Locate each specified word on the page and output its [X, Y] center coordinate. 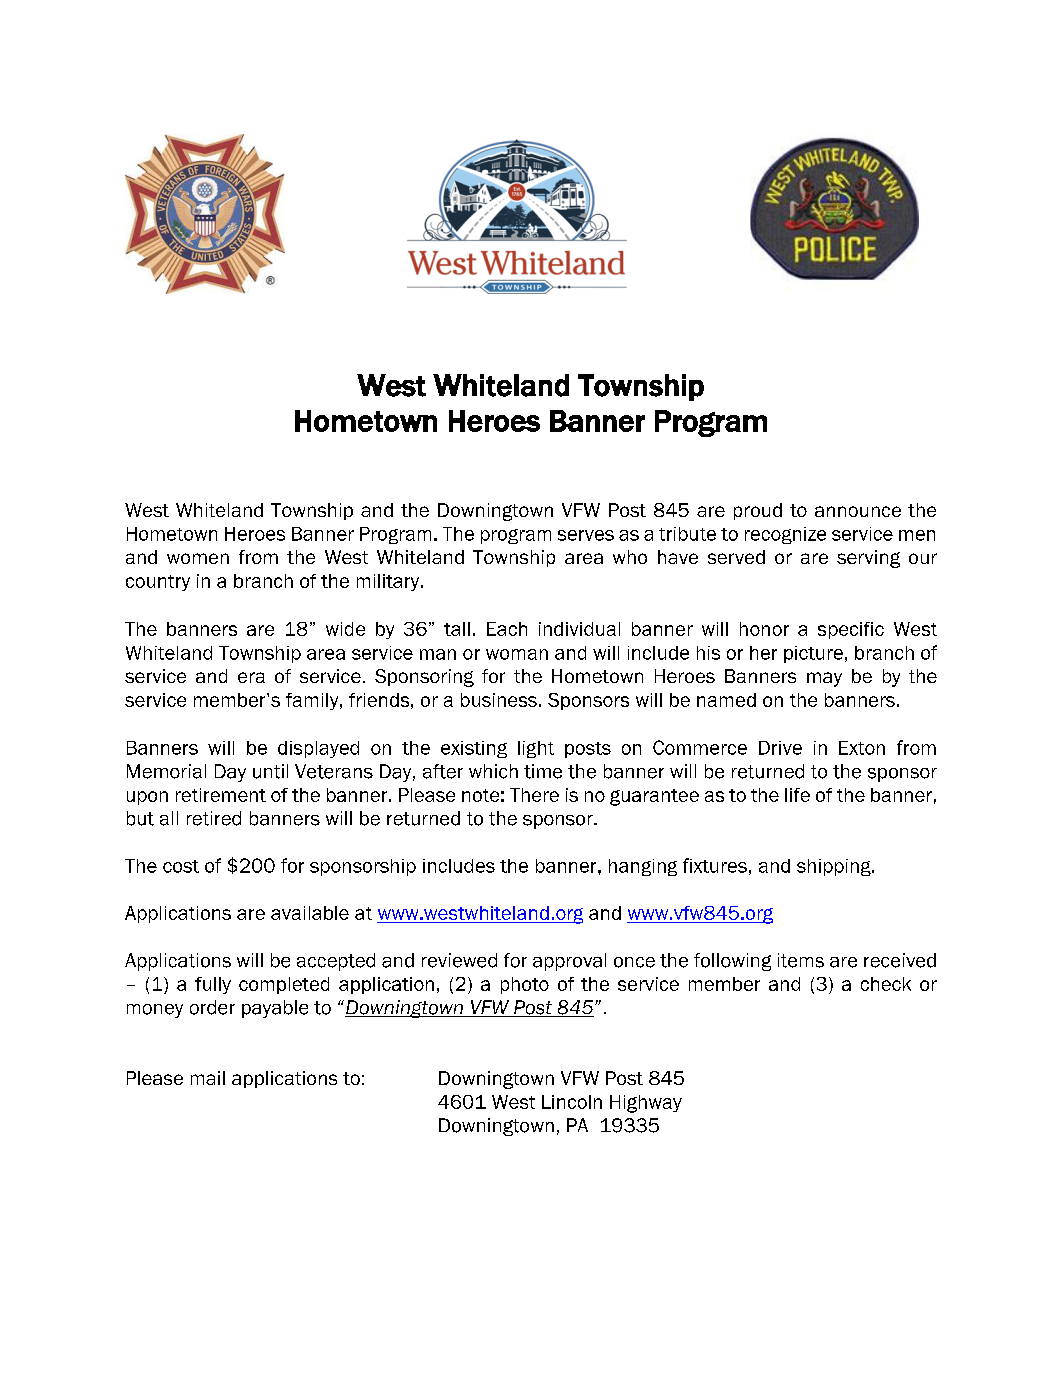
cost [181, 866]
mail [208, 1078]
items [801, 960]
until [270, 771]
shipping [835, 867]
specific [851, 630]
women [198, 558]
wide [345, 629]
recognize [785, 535]
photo [525, 985]
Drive [780, 748]
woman [517, 654]
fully [213, 985]
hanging [643, 867]
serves [586, 535]
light [536, 749]
